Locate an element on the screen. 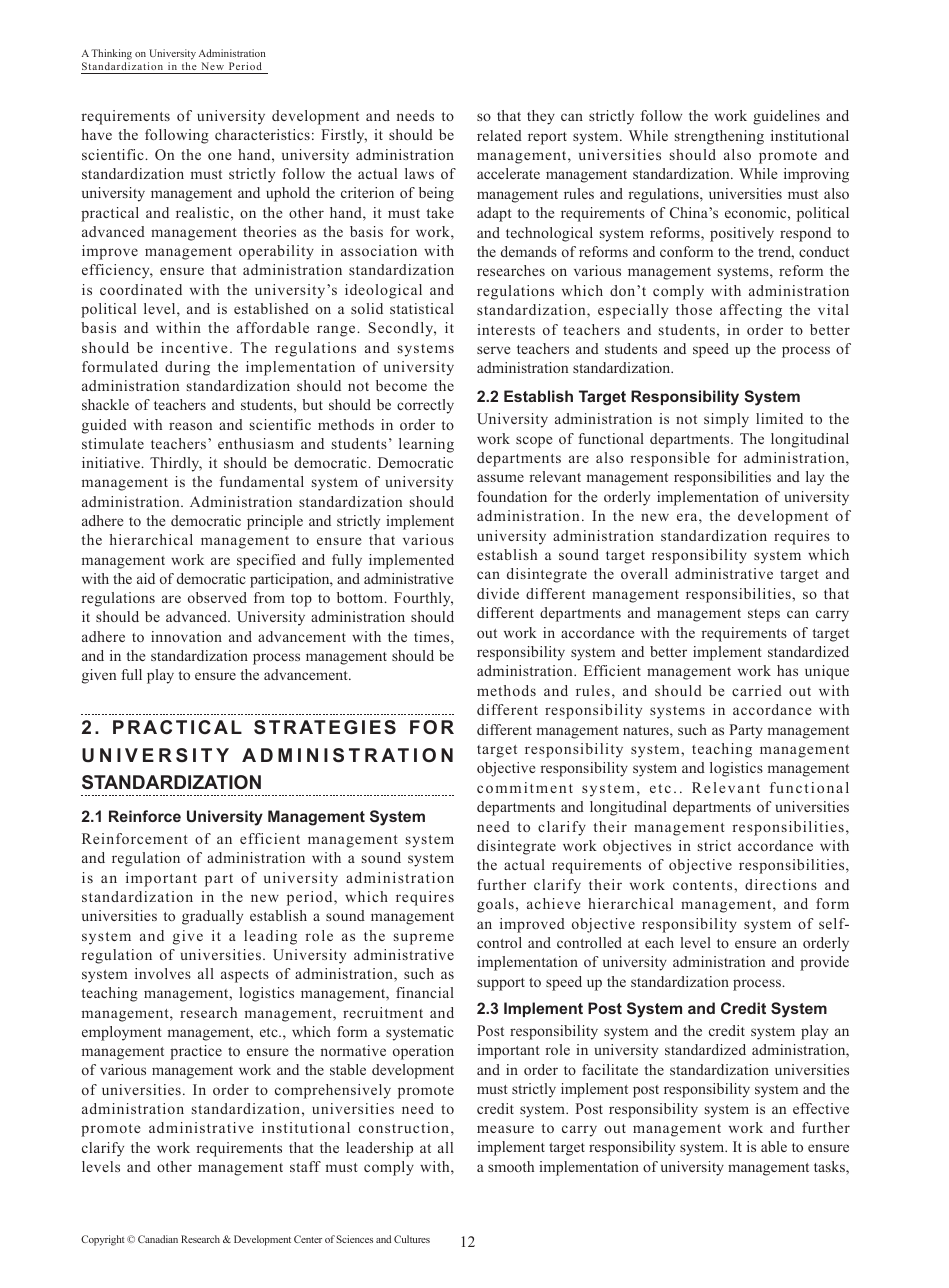 The width and height of the screenshot is (949, 1288). Canadian is located at coordinates (158, 1239).
